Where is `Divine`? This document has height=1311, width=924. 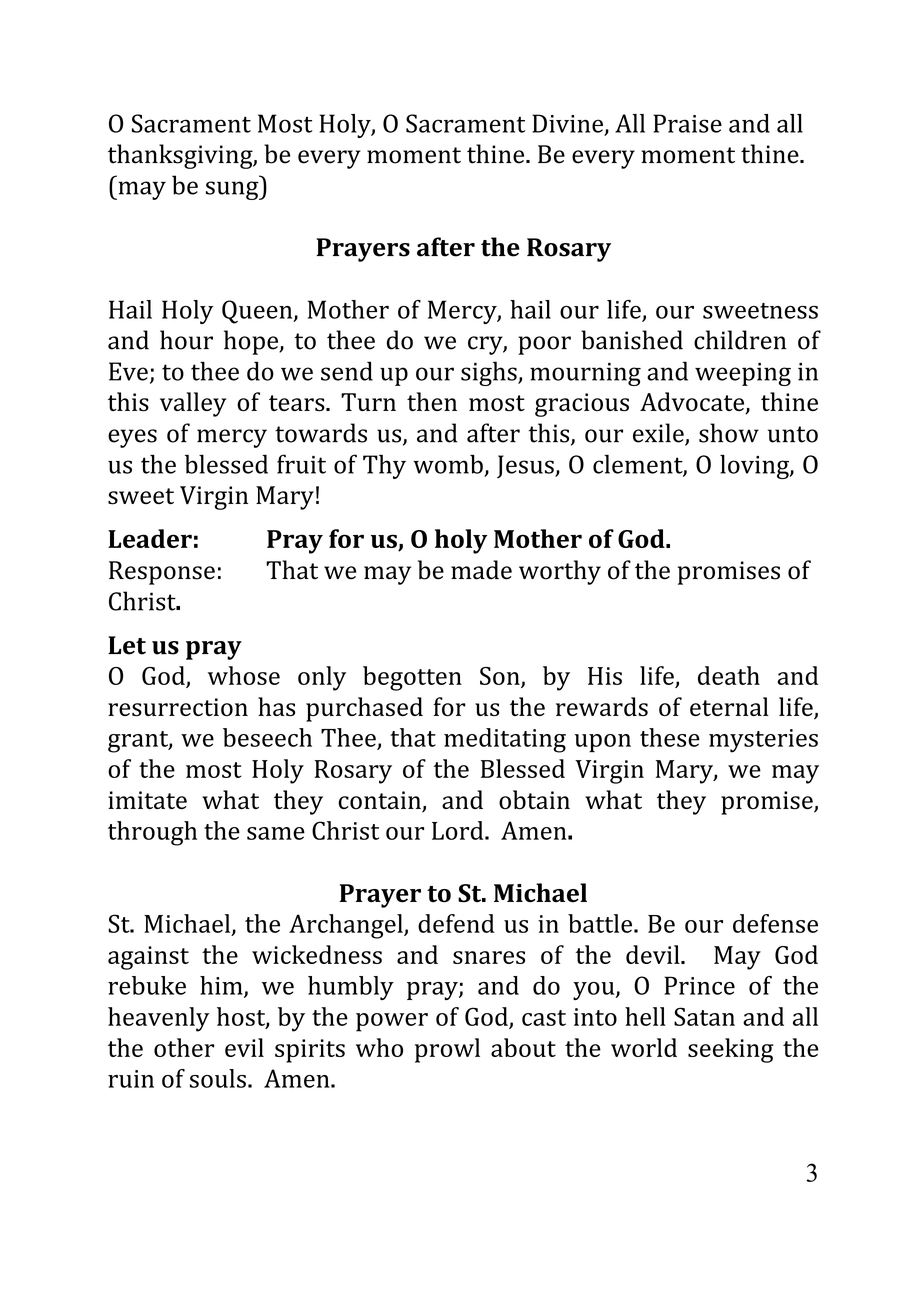
Divine is located at coordinates (567, 123).
